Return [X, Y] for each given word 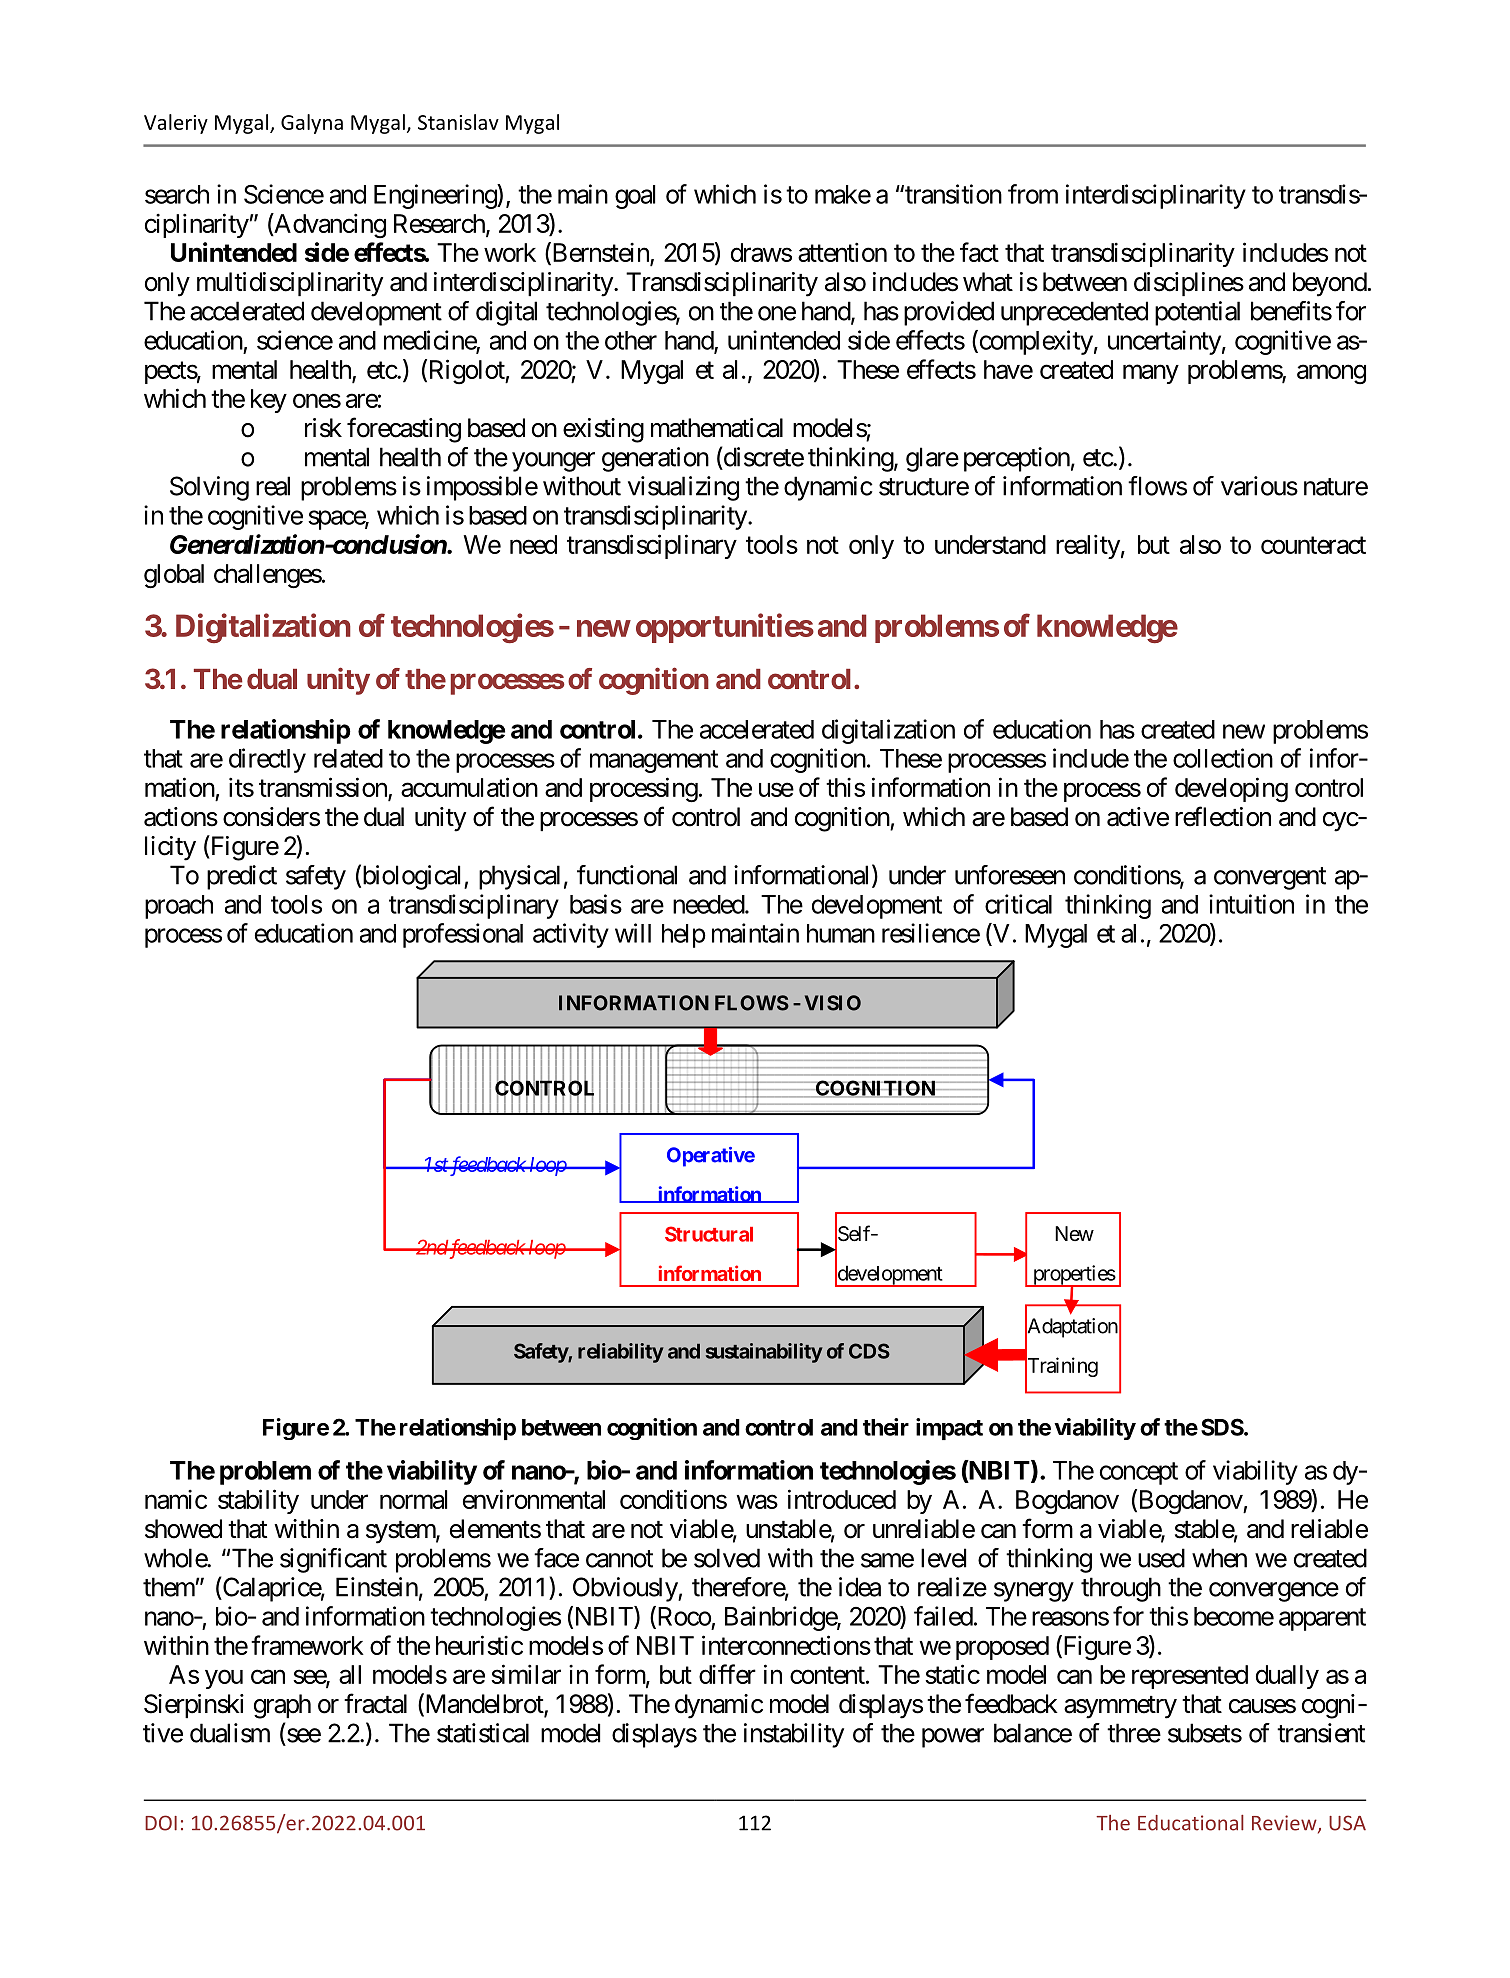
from [1033, 194]
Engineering [436, 196]
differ [727, 1674]
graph [282, 1706]
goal [635, 197]
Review [1285, 1824]
